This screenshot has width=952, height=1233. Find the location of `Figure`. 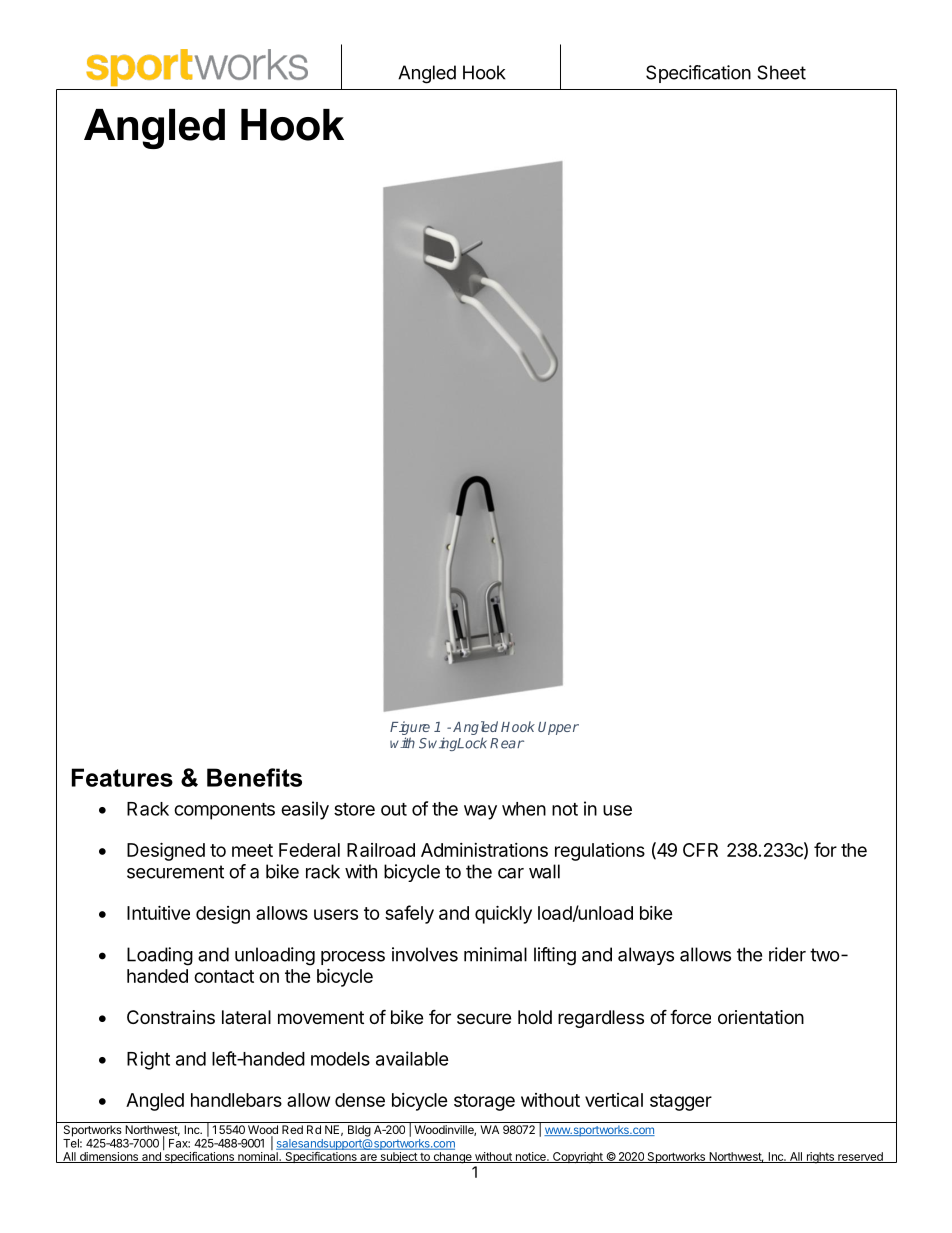

Figure is located at coordinates (410, 729).
